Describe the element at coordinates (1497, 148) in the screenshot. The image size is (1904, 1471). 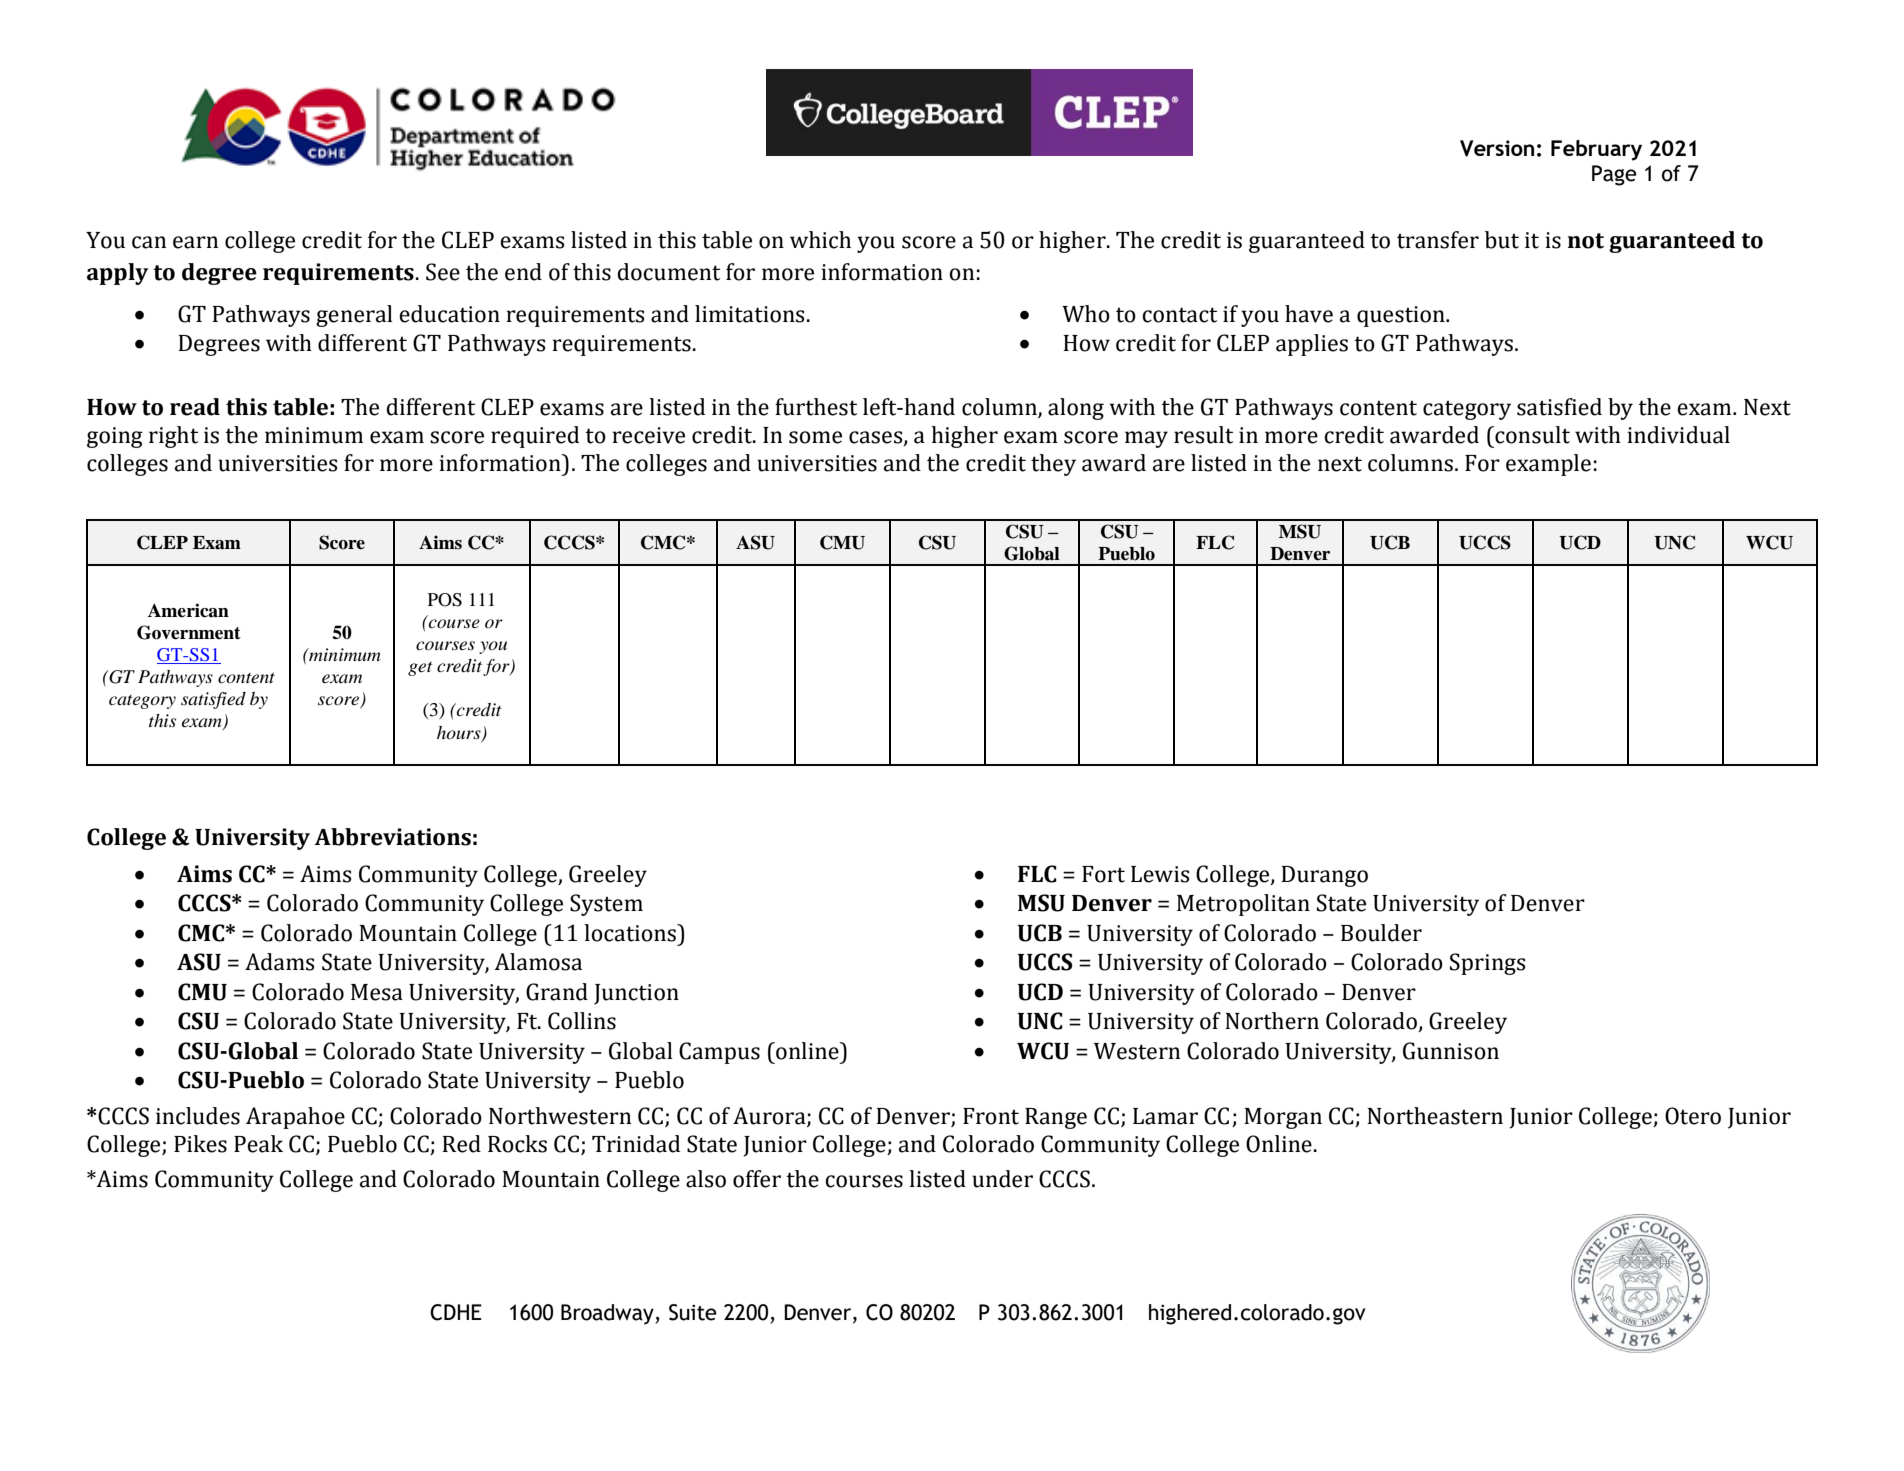
I see `Version` at that location.
